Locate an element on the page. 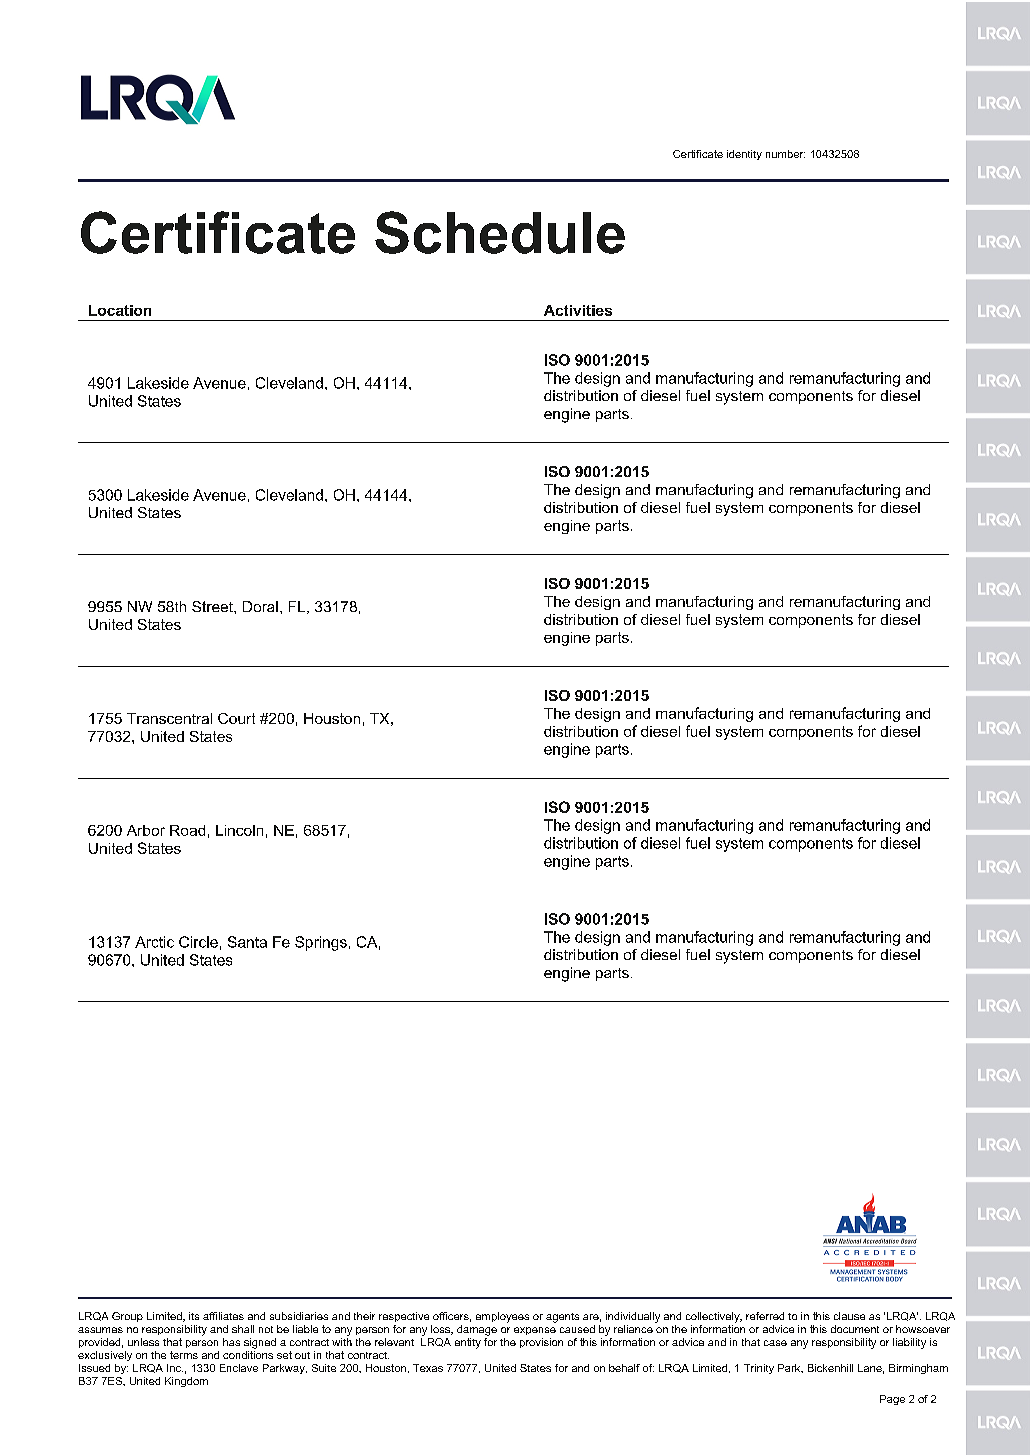  Road is located at coordinates (187, 830).
